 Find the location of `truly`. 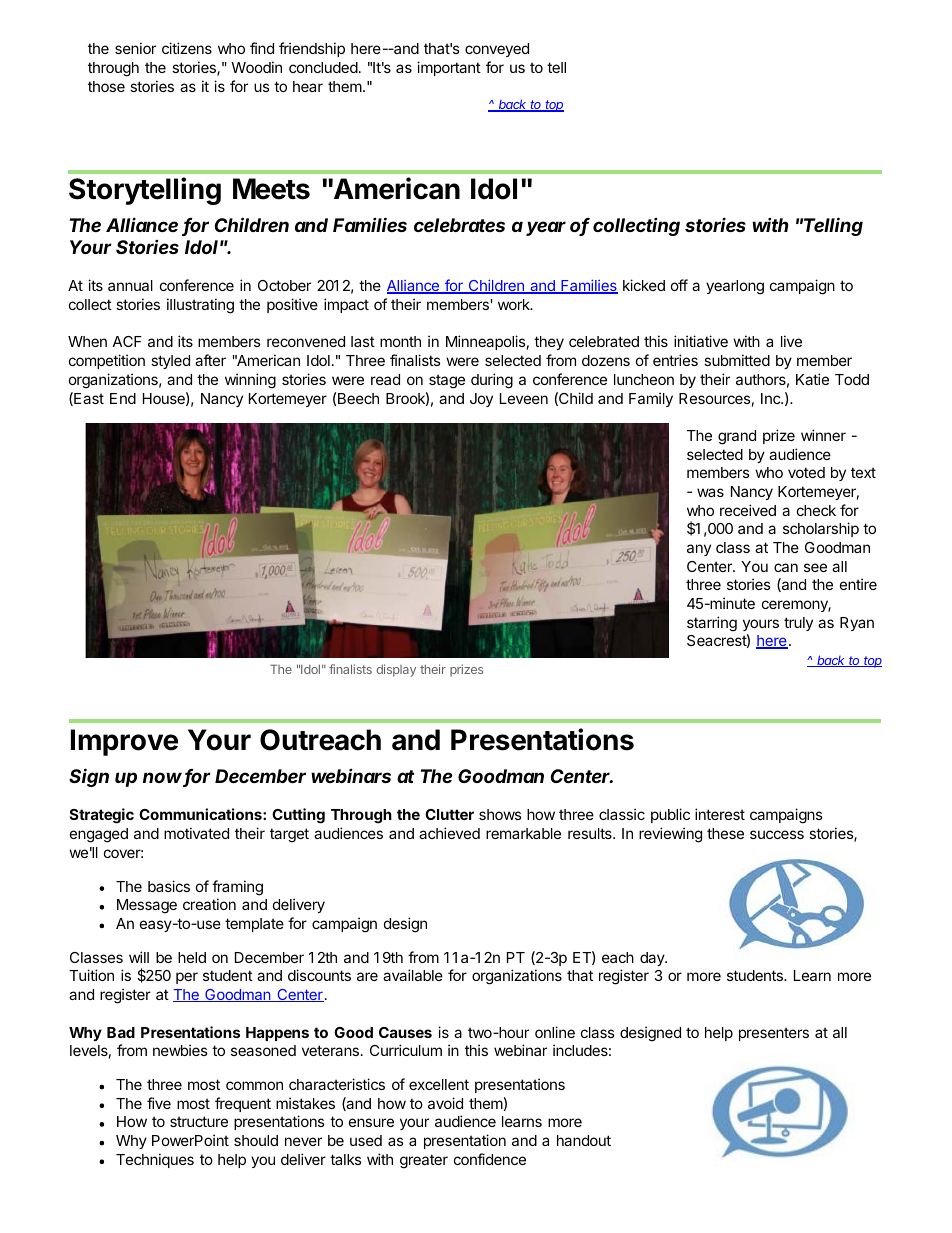

truly is located at coordinates (798, 624).
